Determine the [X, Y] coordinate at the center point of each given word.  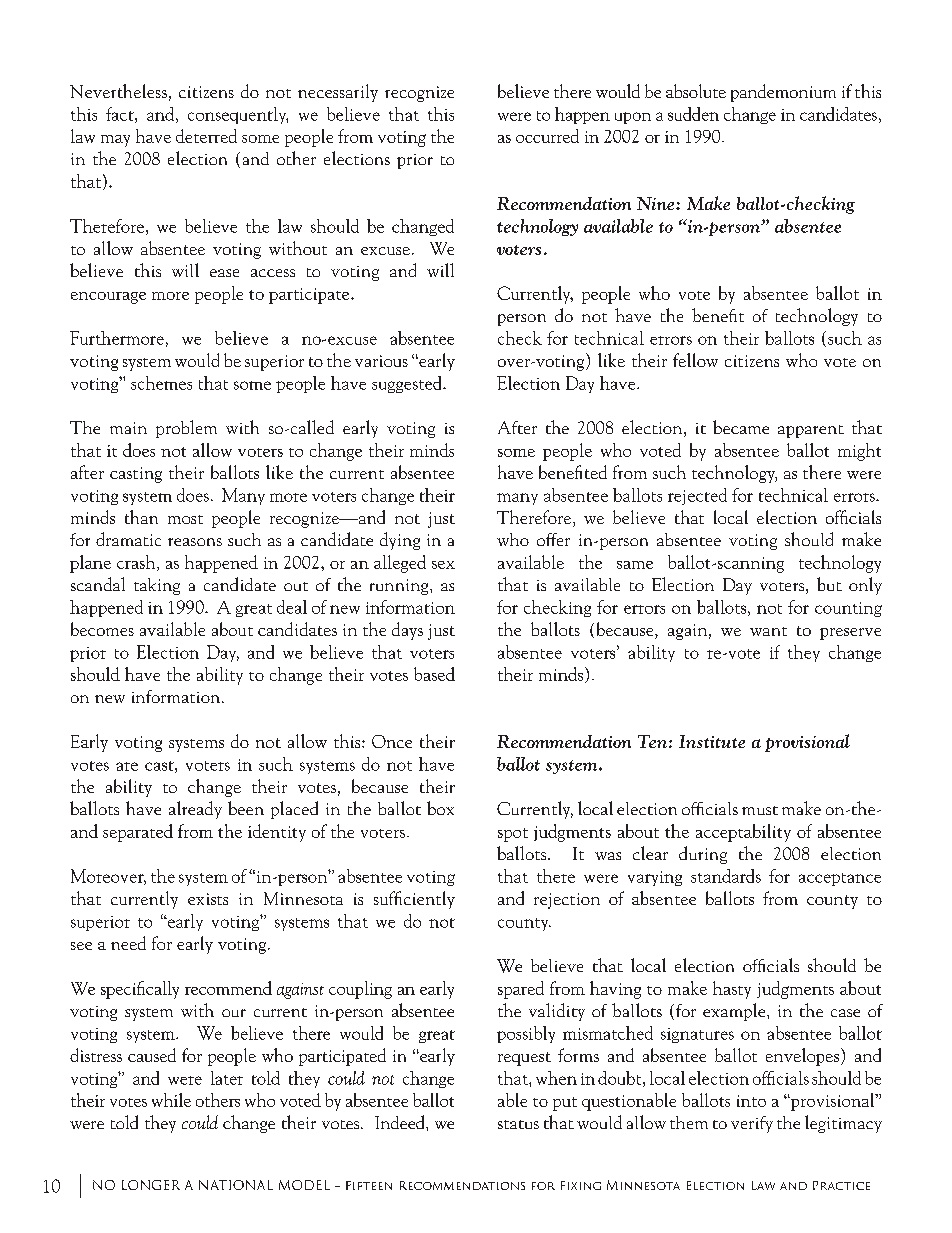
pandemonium [783, 93]
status [518, 1124]
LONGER [151, 1185]
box [440, 808]
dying [400, 541]
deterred [206, 136]
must [760, 810]
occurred [547, 136]
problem [186, 429]
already [195, 810]
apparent [811, 431]
